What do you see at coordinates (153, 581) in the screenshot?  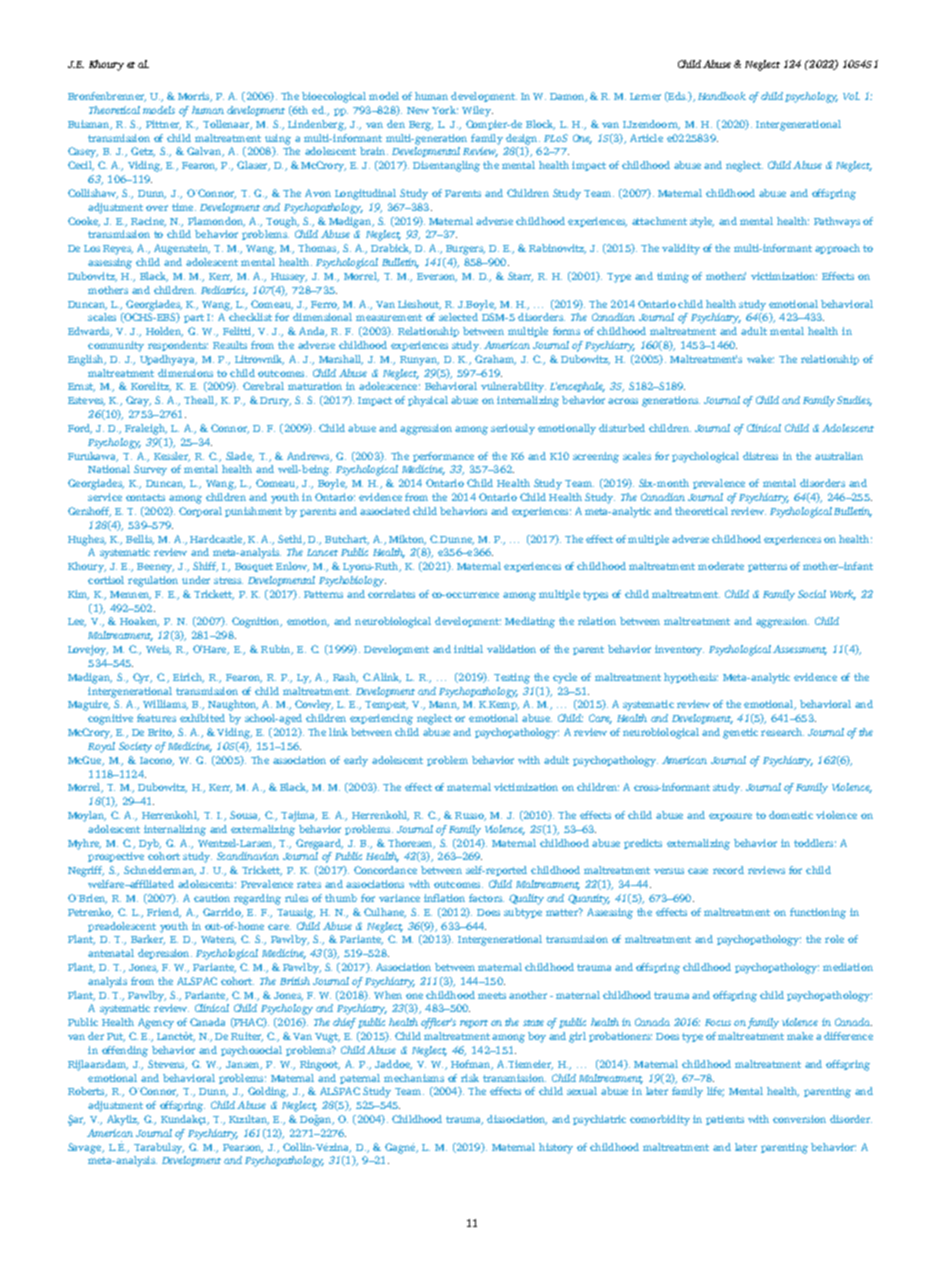 I see `regulation` at bounding box center [153, 581].
